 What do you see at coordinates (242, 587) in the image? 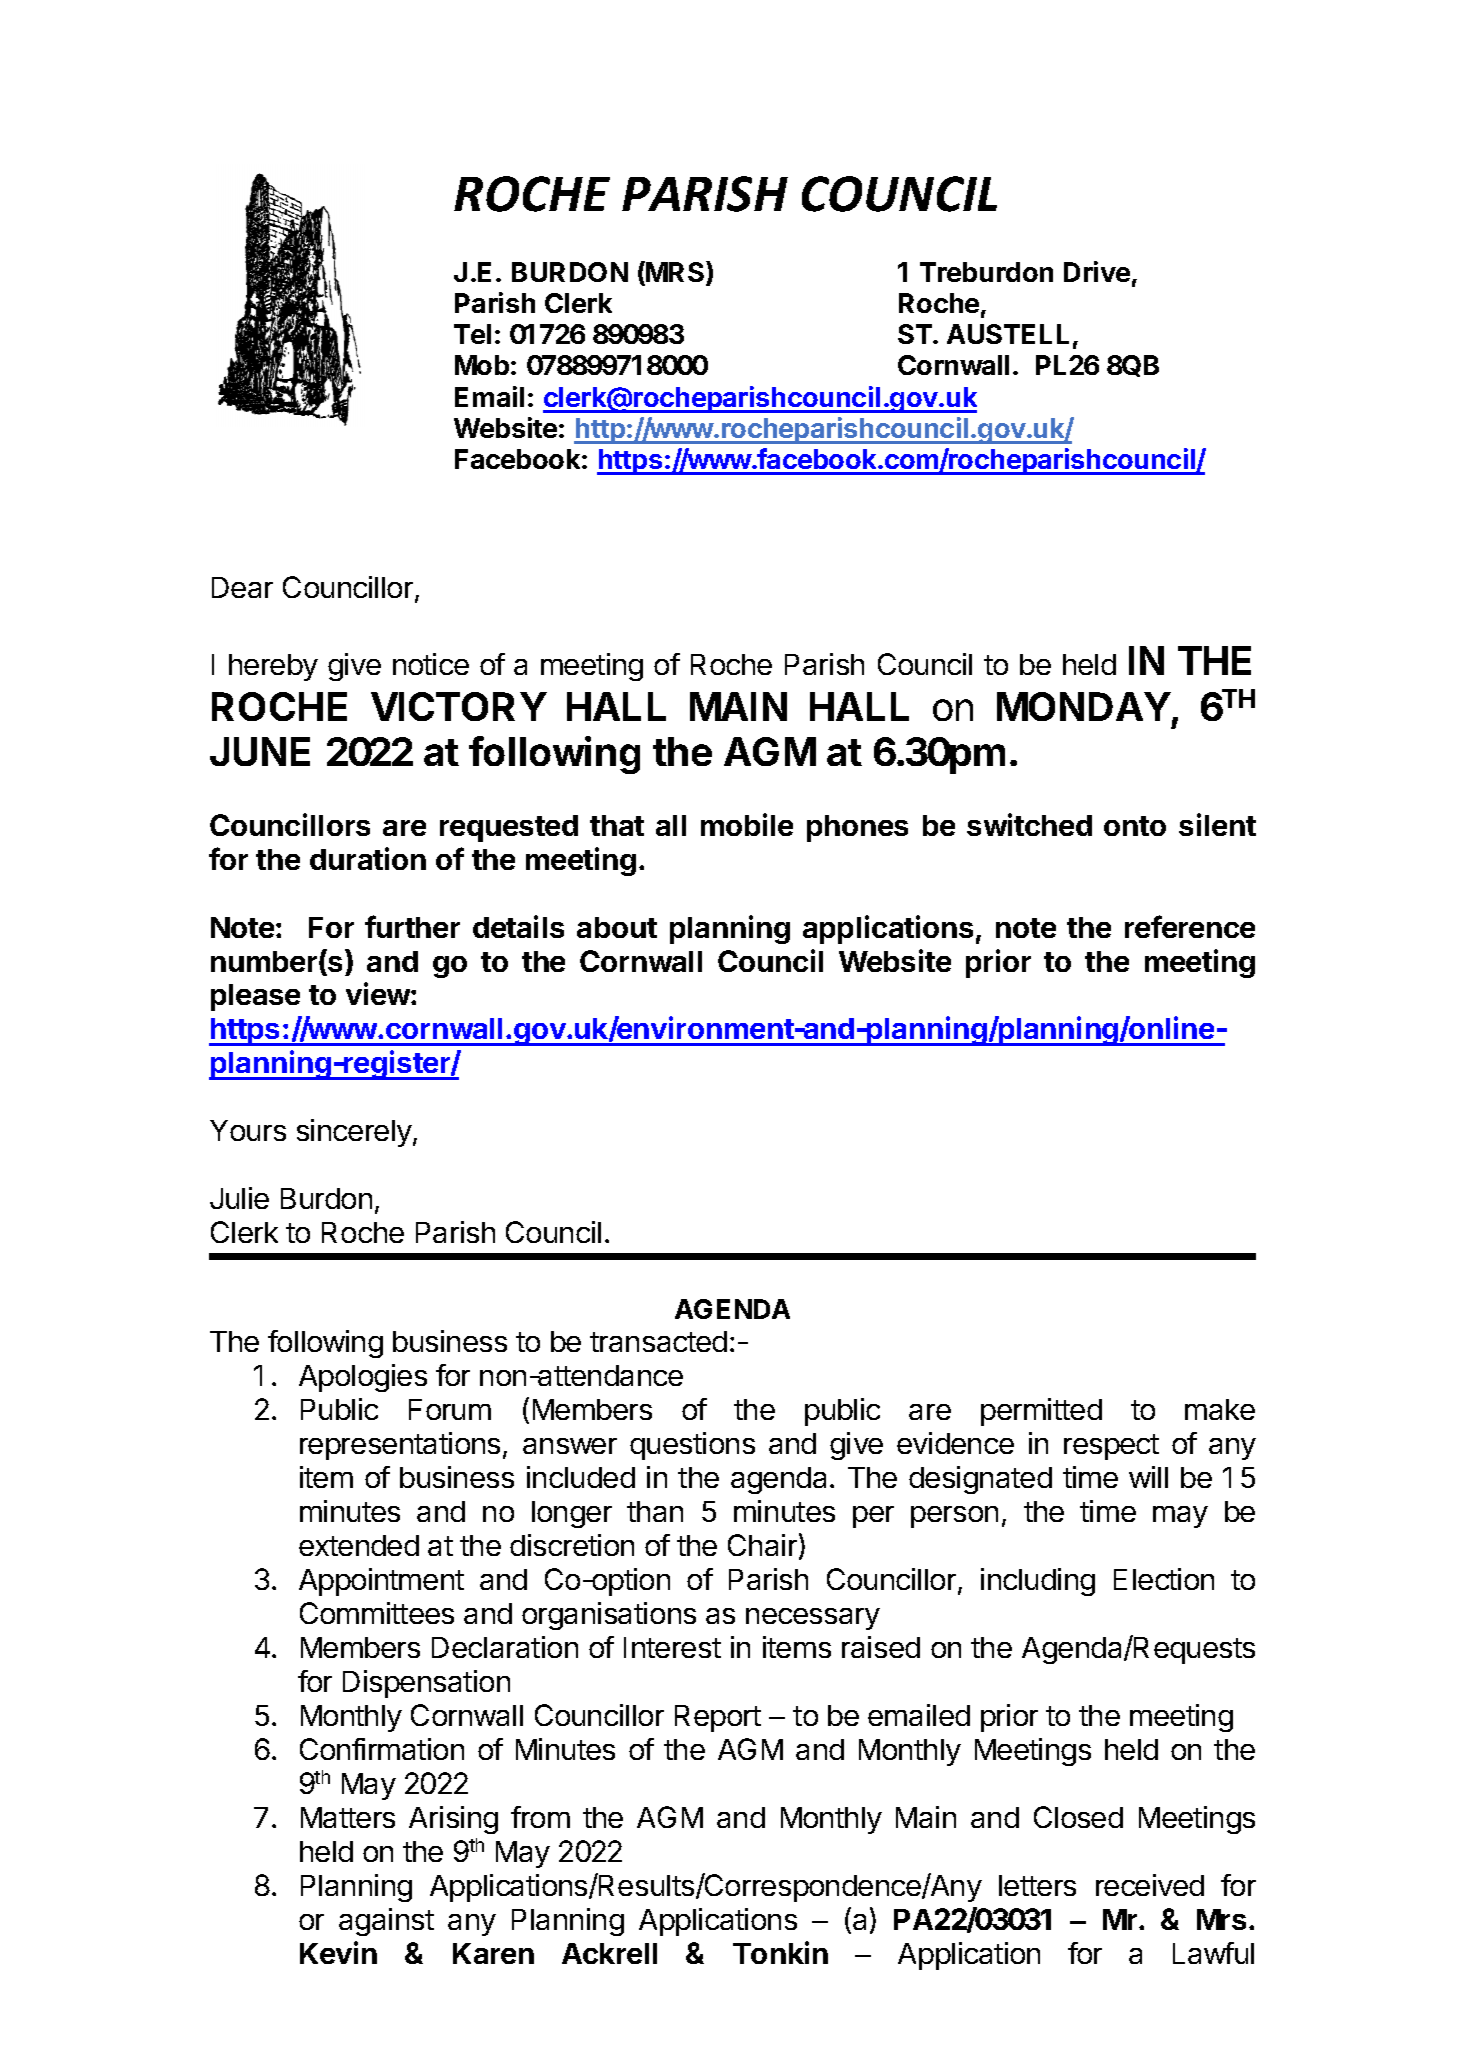
I see `Dear` at bounding box center [242, 587].
